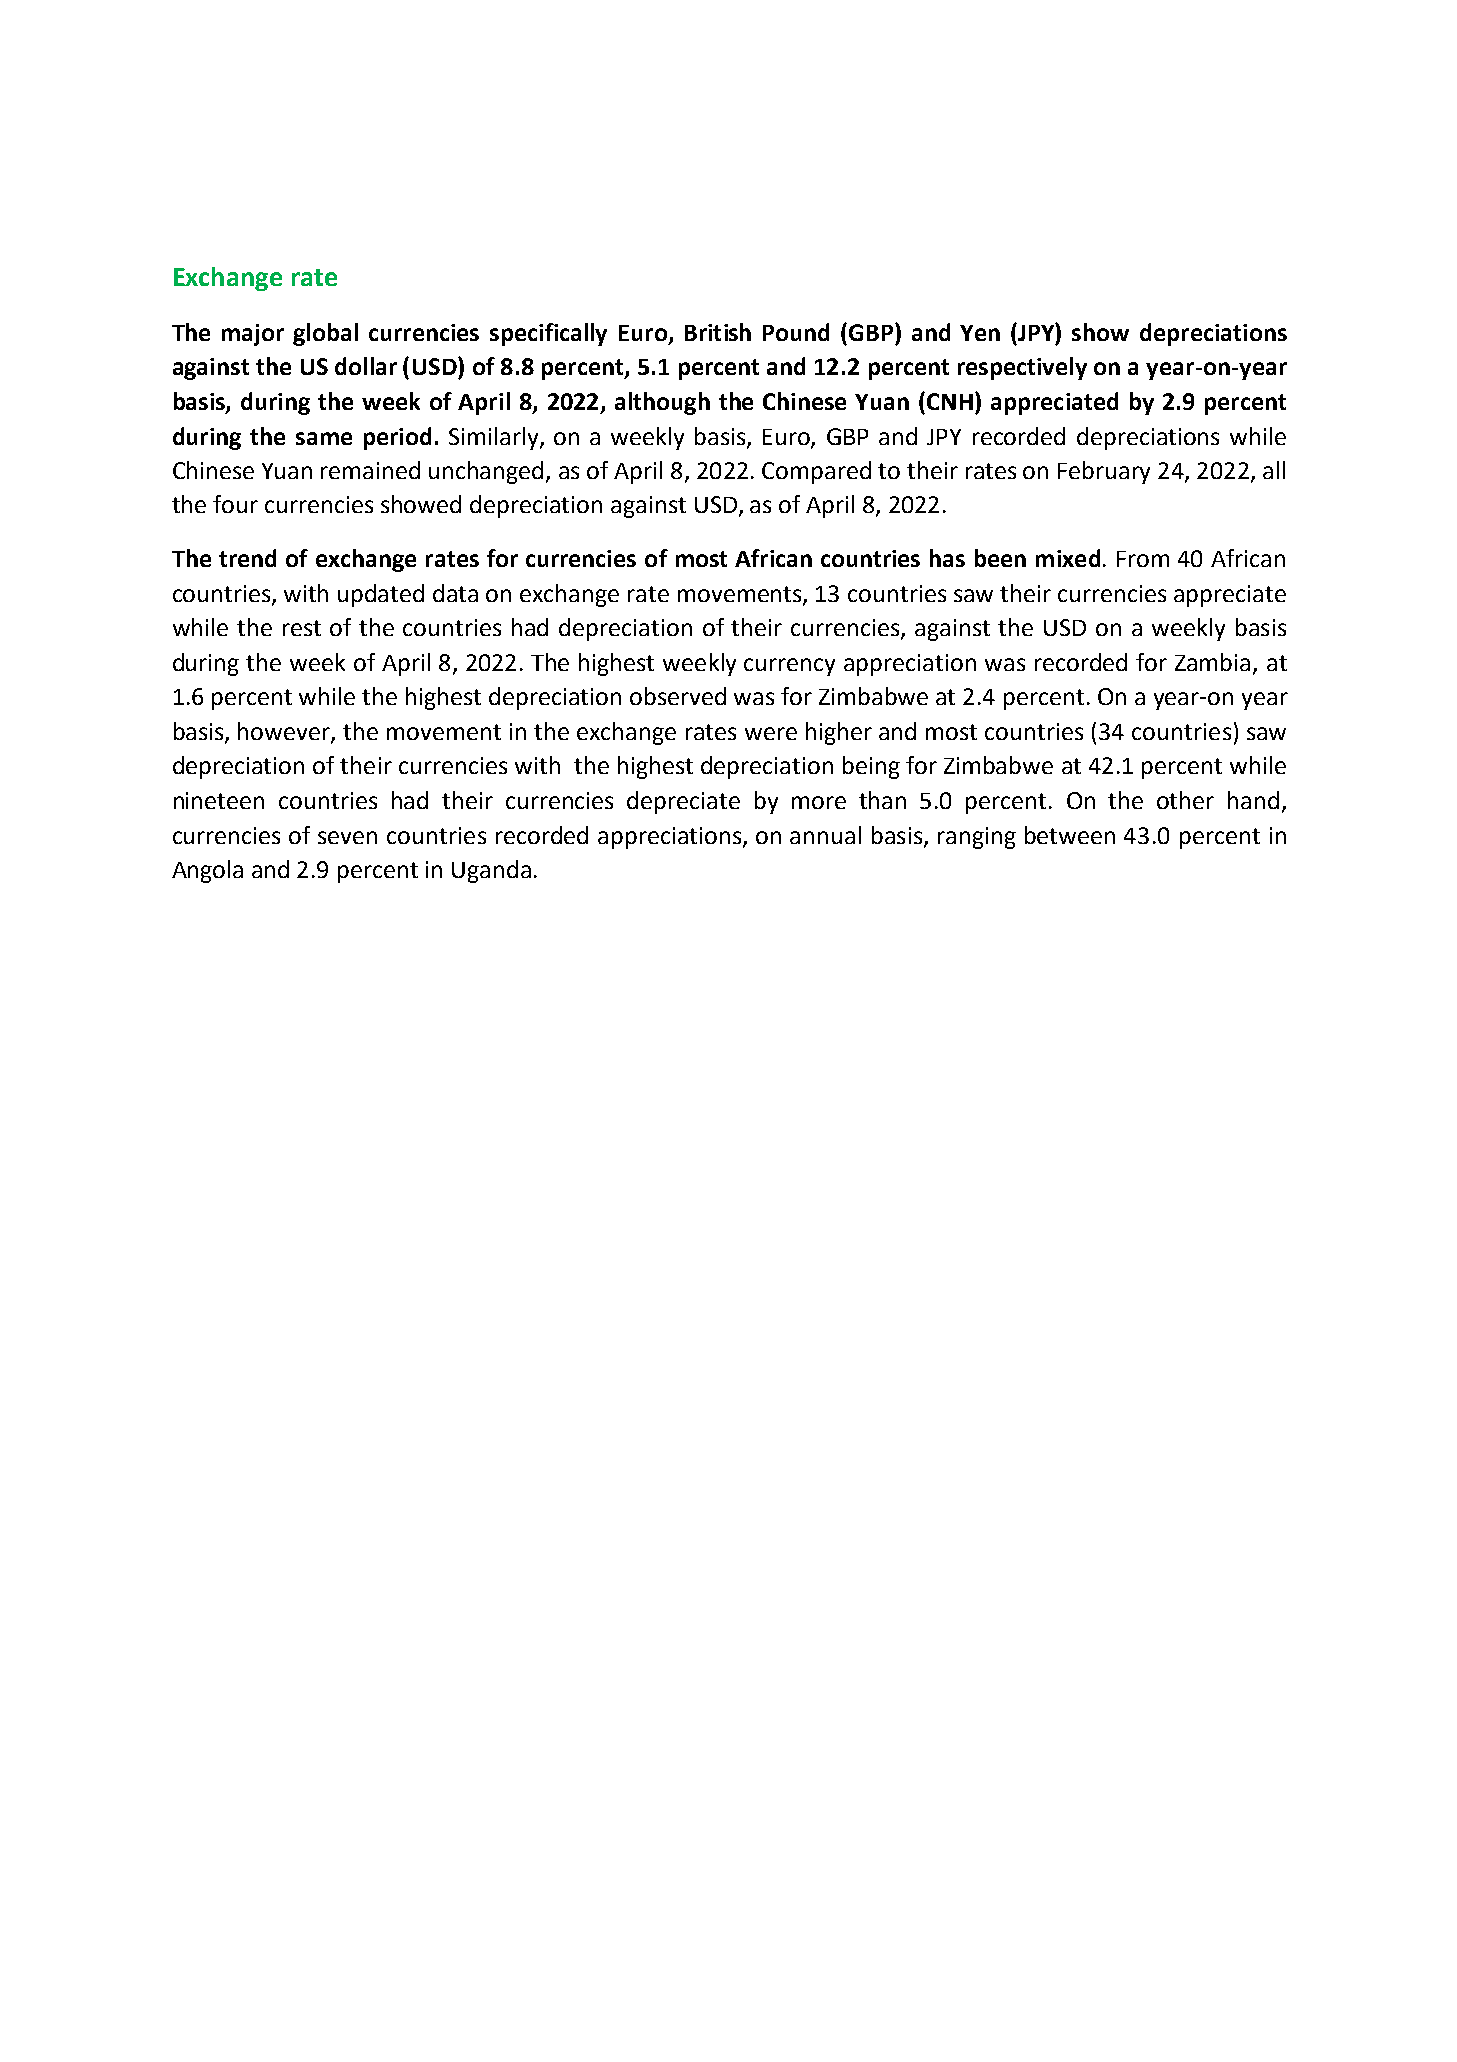 The image size is (1457, 2062). I want to click on annual, so click(825, 835).
